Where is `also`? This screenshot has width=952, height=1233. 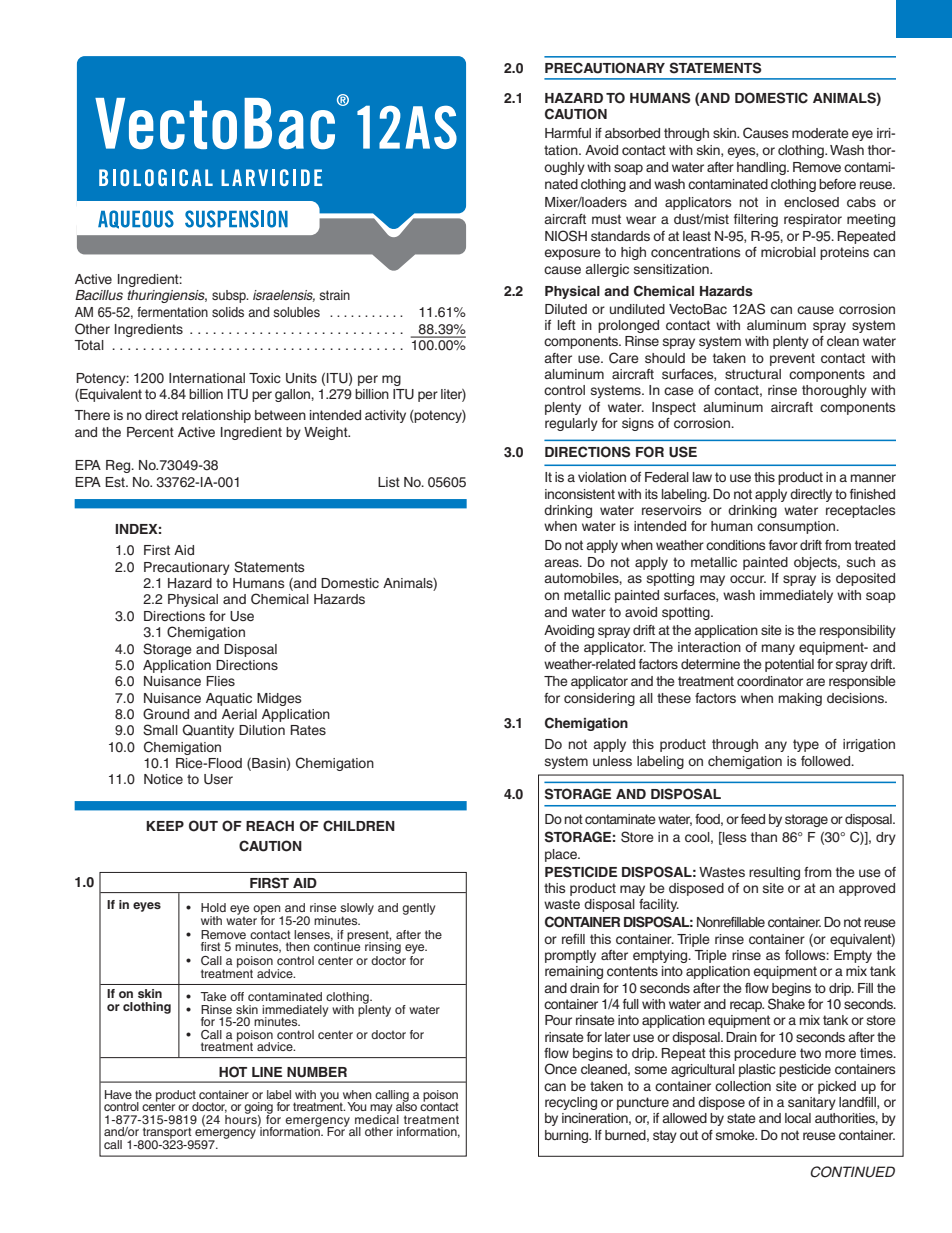 also is located at coordinates (406, 1105).
